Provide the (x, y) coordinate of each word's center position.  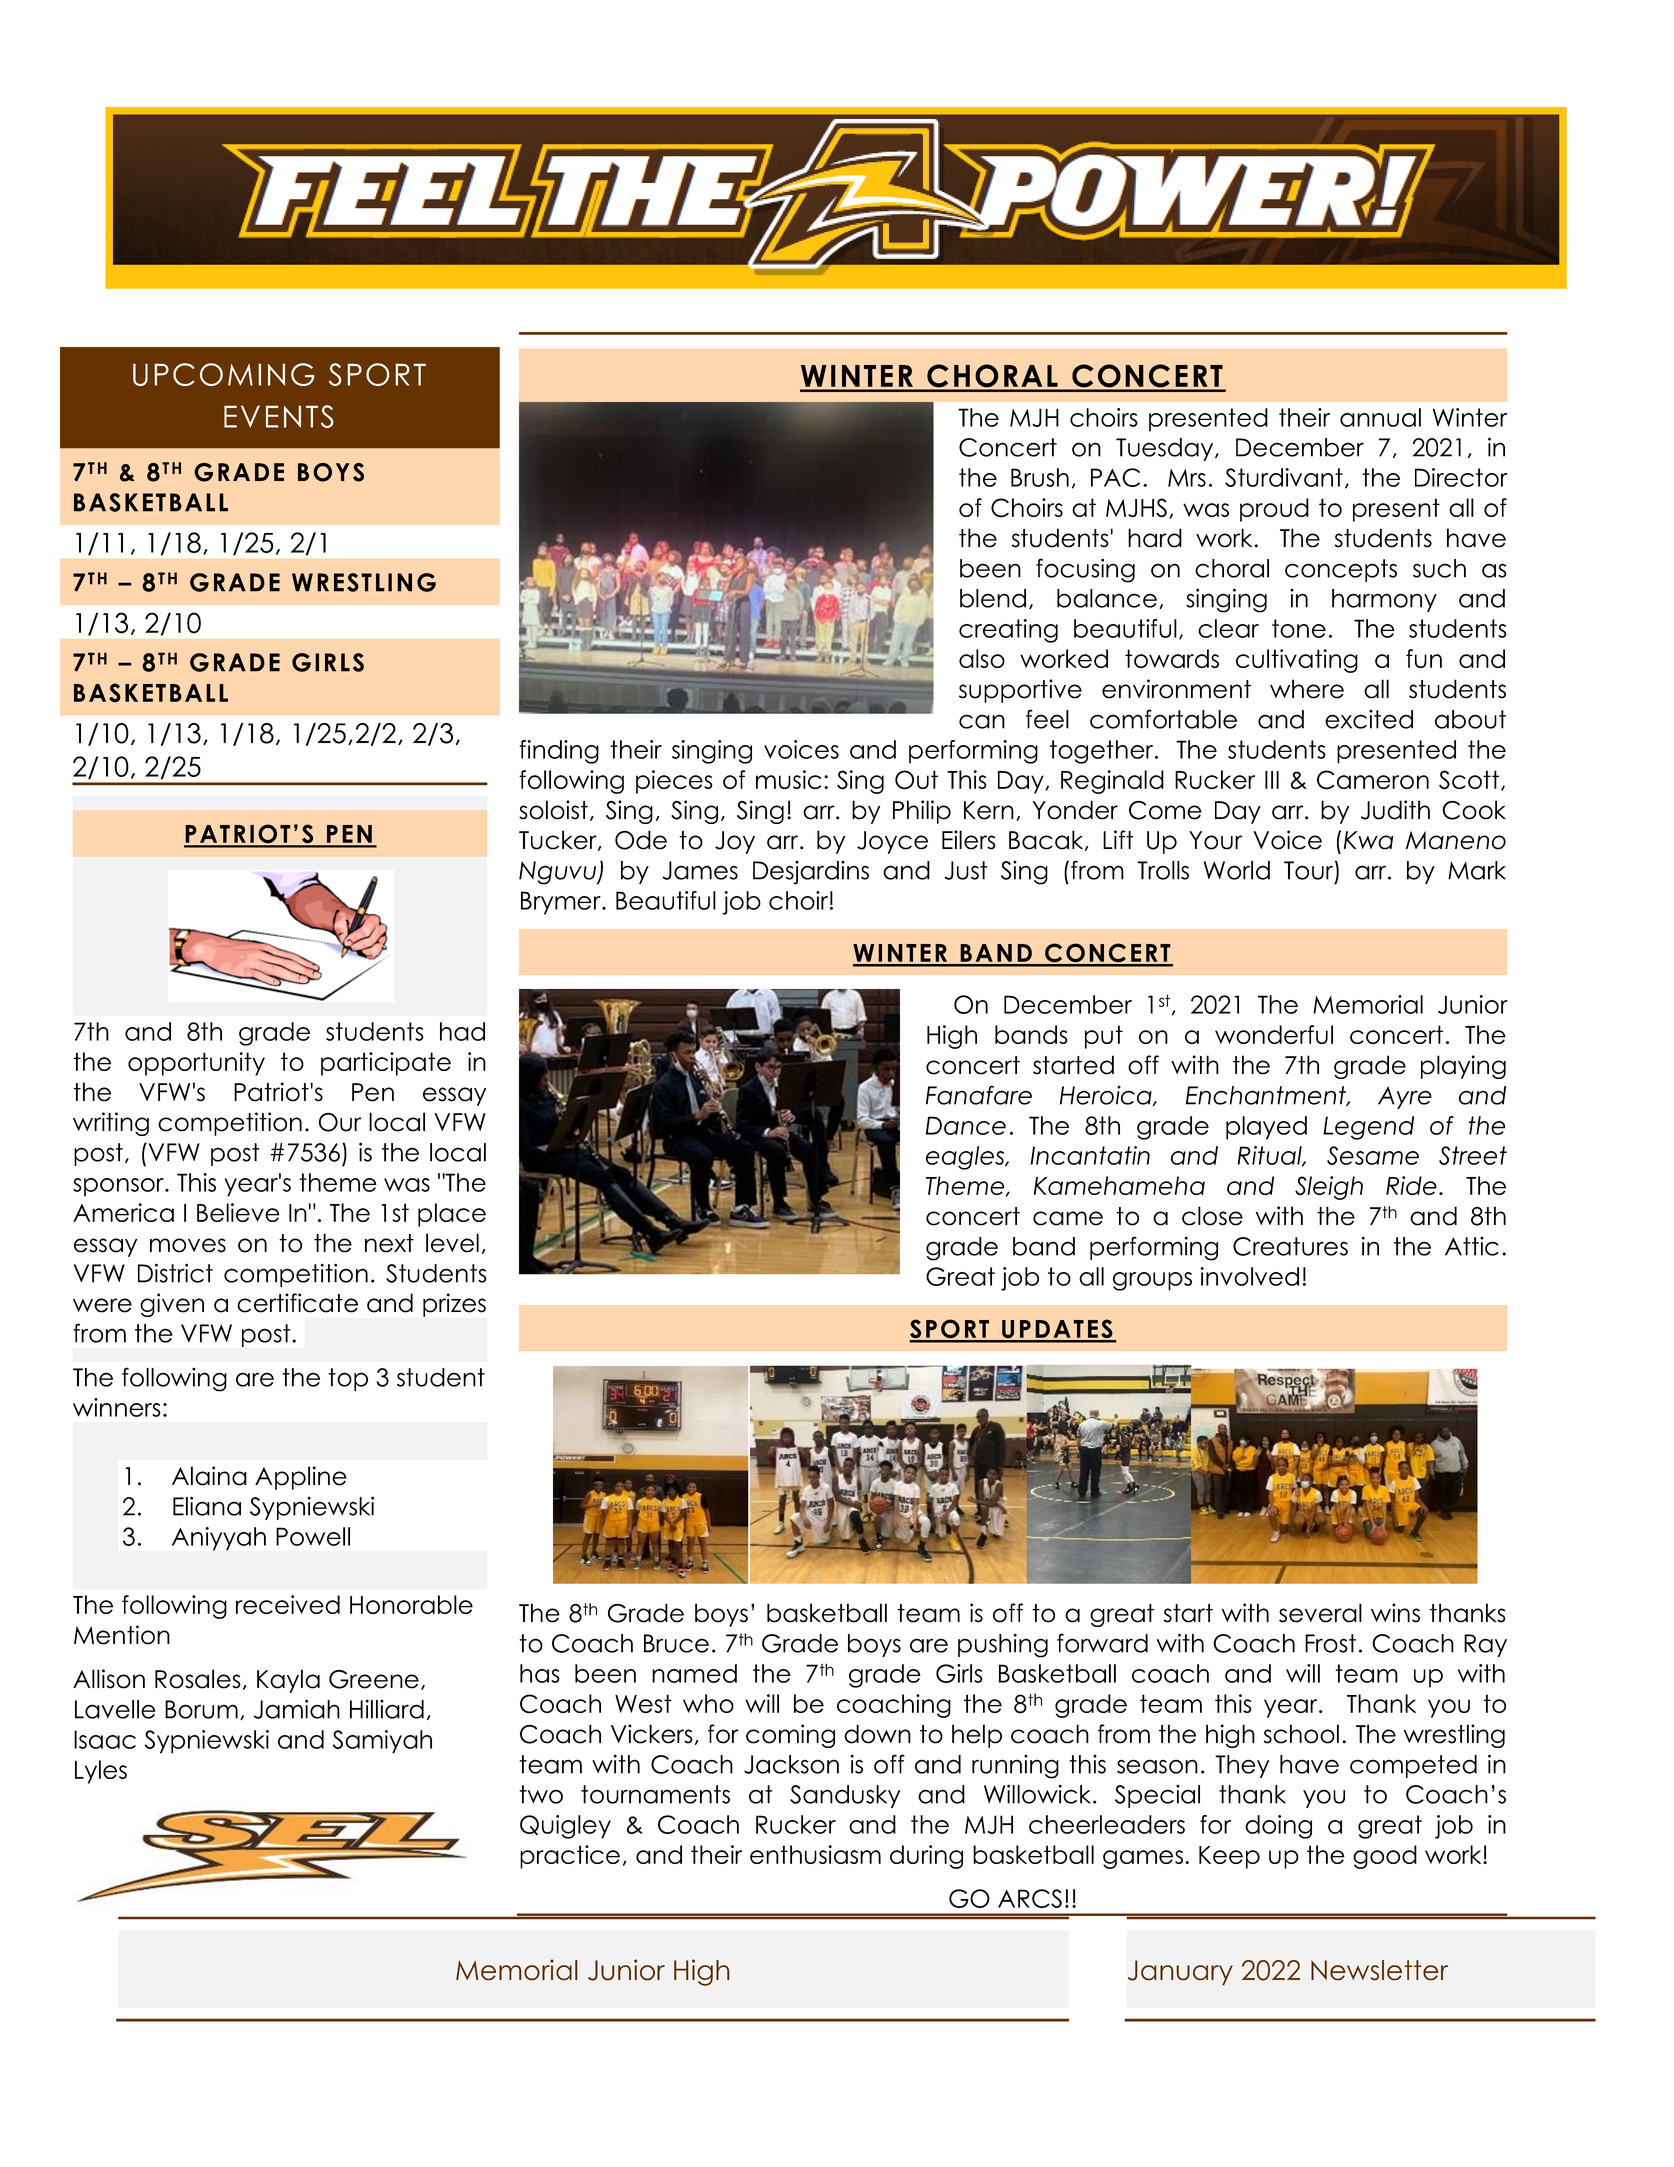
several (1320, 1613)
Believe (238, 1212)
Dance (966, 1125)
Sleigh (1329, 1188)
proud (1274, 510)
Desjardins (811, 873)
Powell (313, 1536)
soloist (553, 810)
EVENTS (279, 416)
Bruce (676, 1643)
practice (570, 1857)
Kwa (1368, 840)
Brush (1040, 477)
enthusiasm (815, 1854)
